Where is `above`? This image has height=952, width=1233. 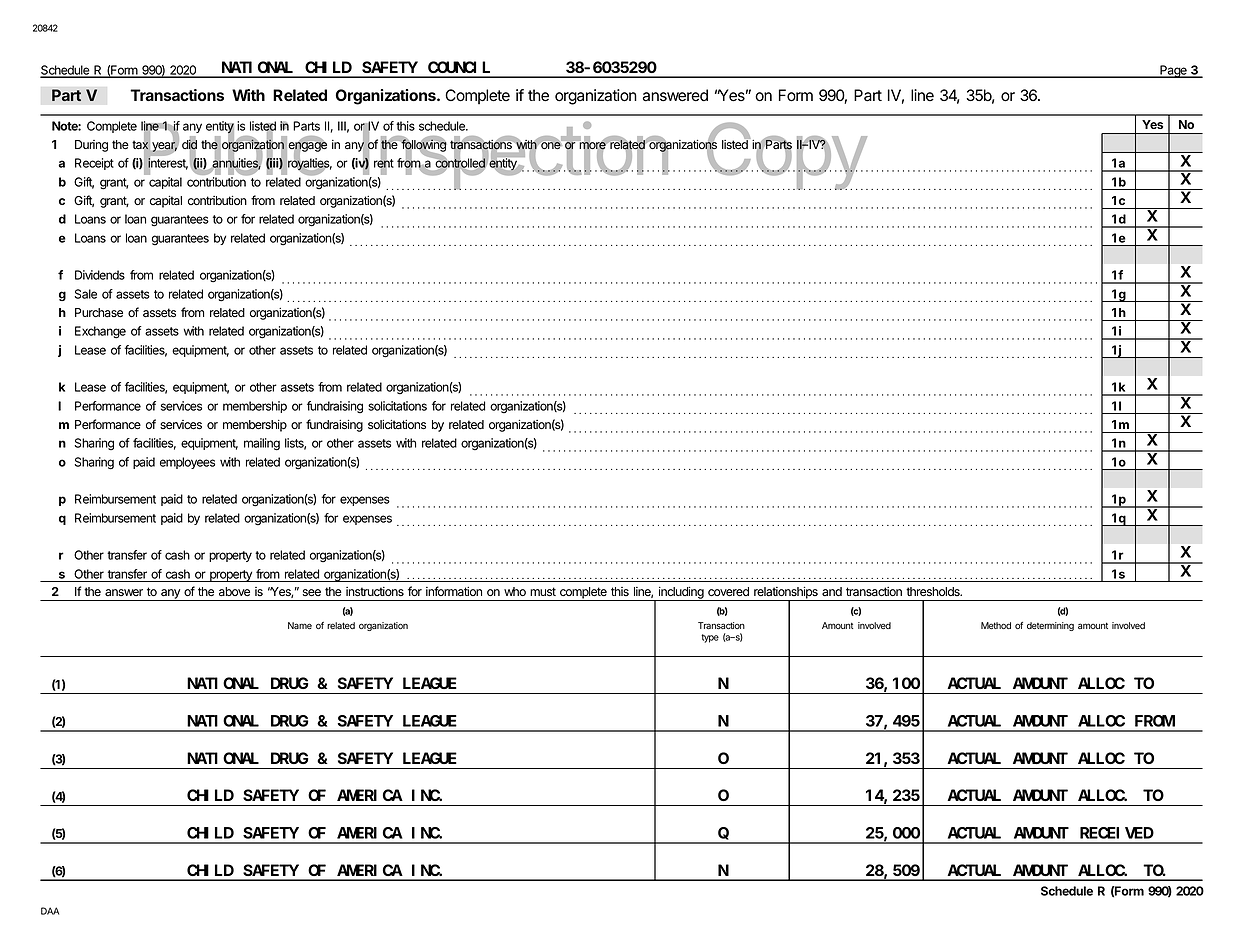 above is located at coordinates (234, 591).
